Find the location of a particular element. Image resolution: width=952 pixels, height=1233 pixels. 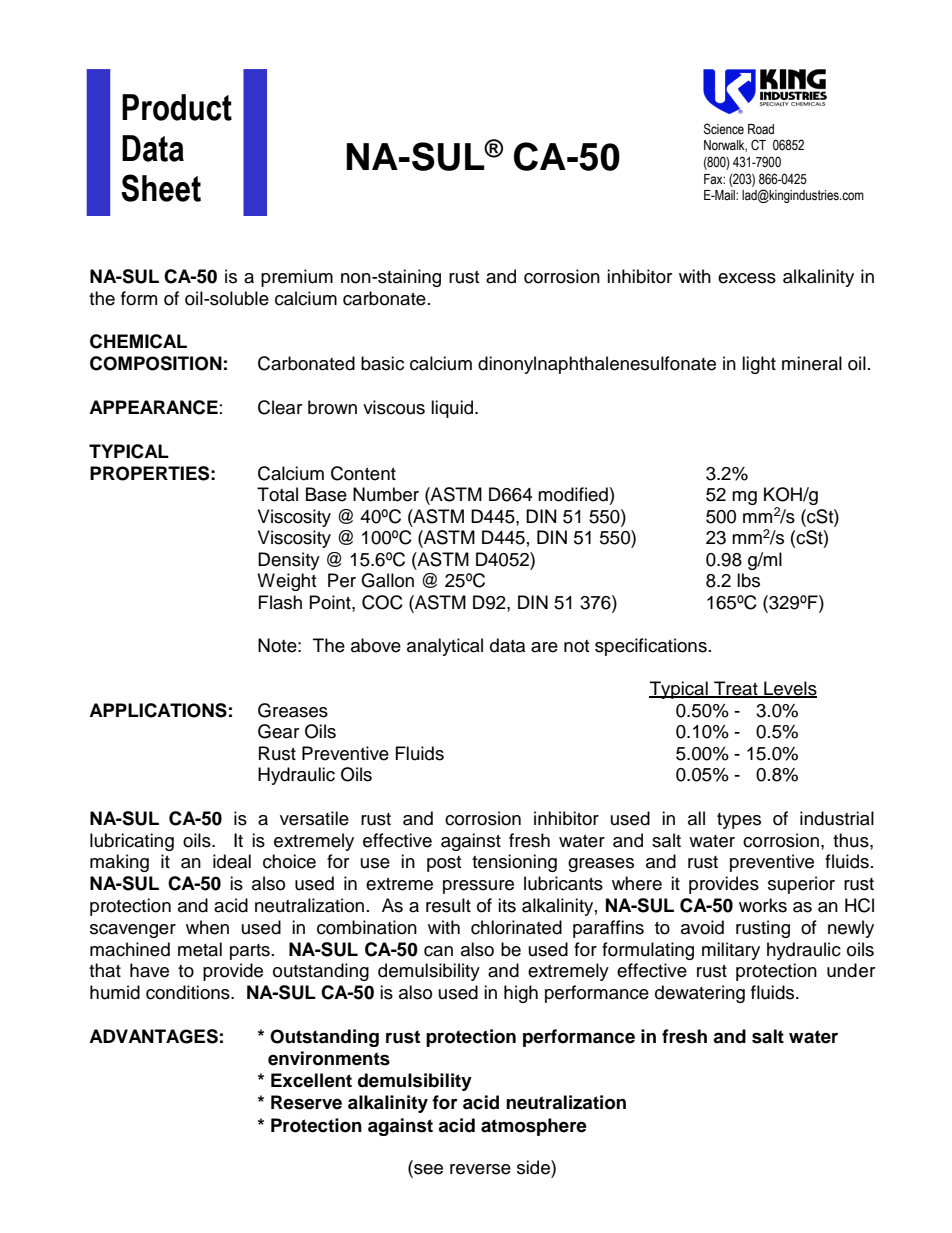

Reserve is located at coordinates (306, 1102).
